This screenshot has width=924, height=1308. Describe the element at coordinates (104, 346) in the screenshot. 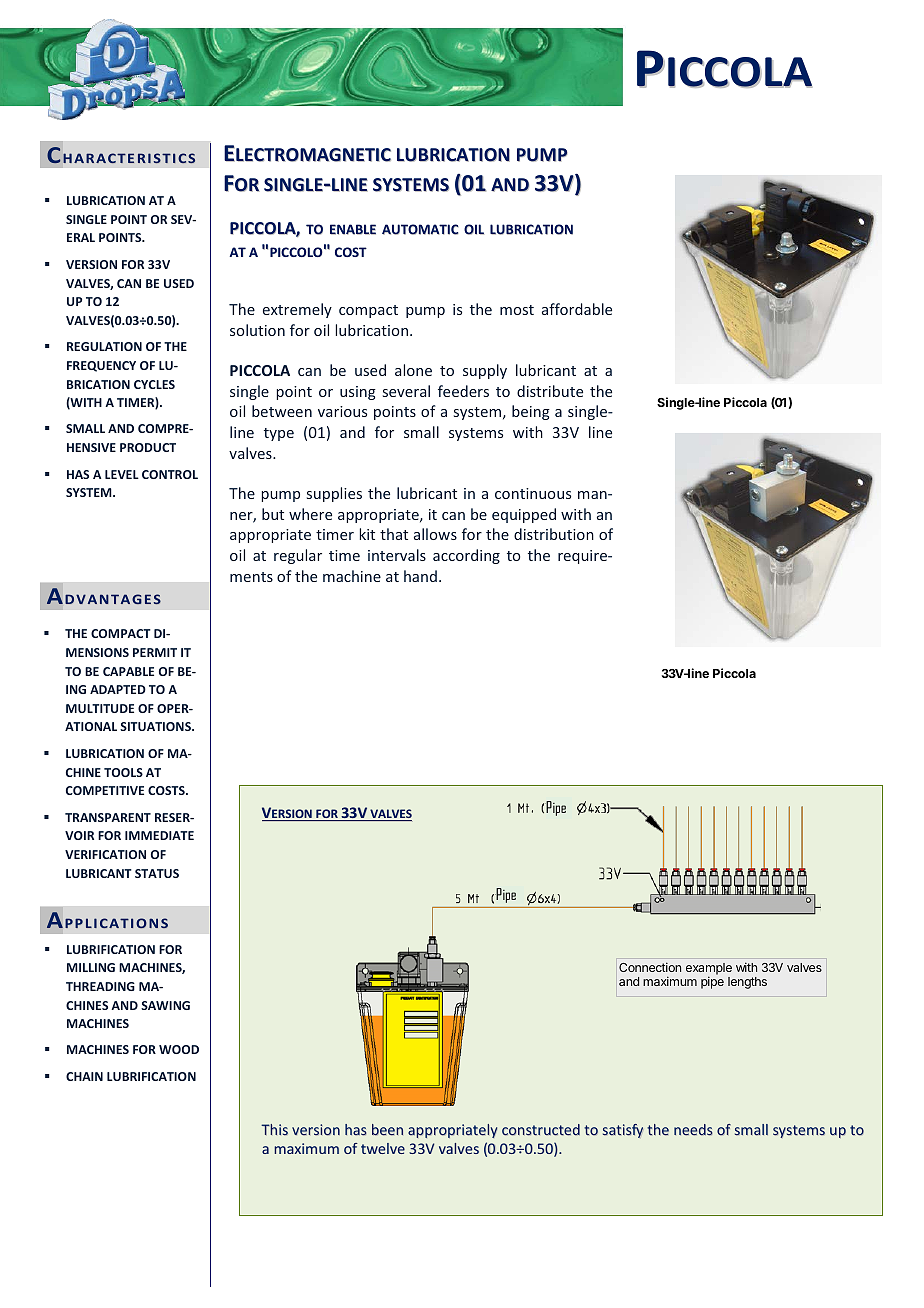

I see `REGULATION` at that location.
